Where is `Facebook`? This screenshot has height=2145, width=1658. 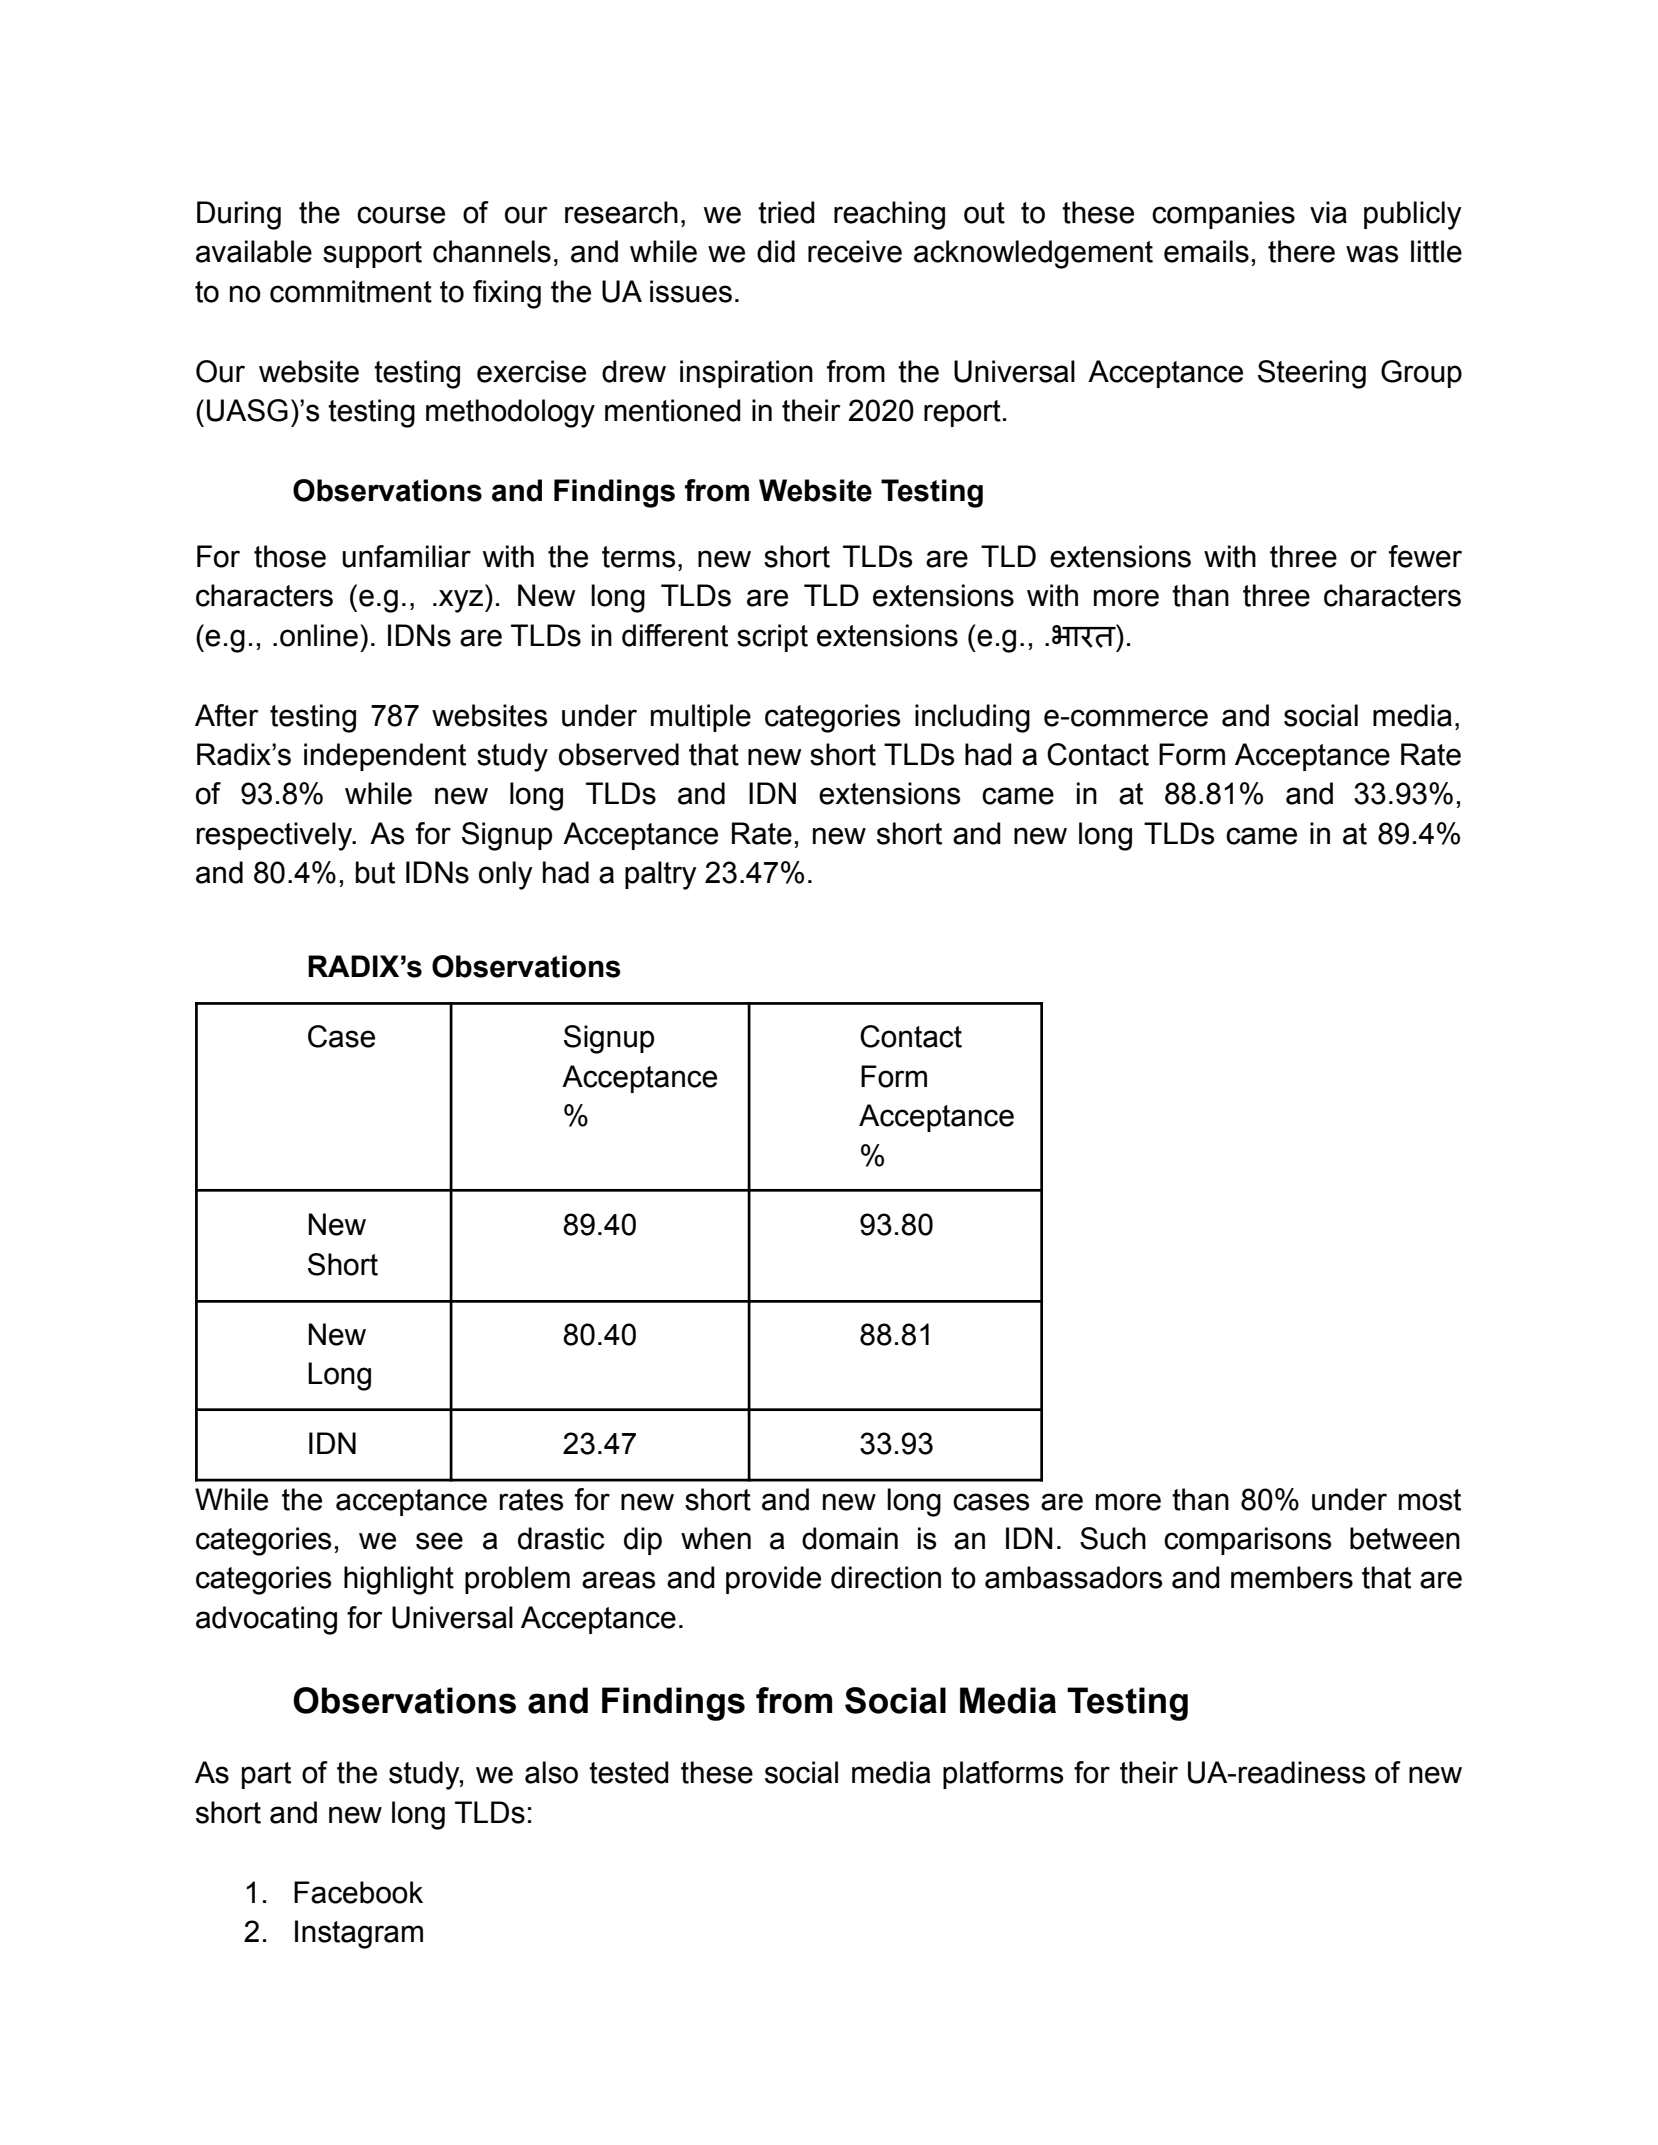
Facebook is located at coordinates (358, 1892).
